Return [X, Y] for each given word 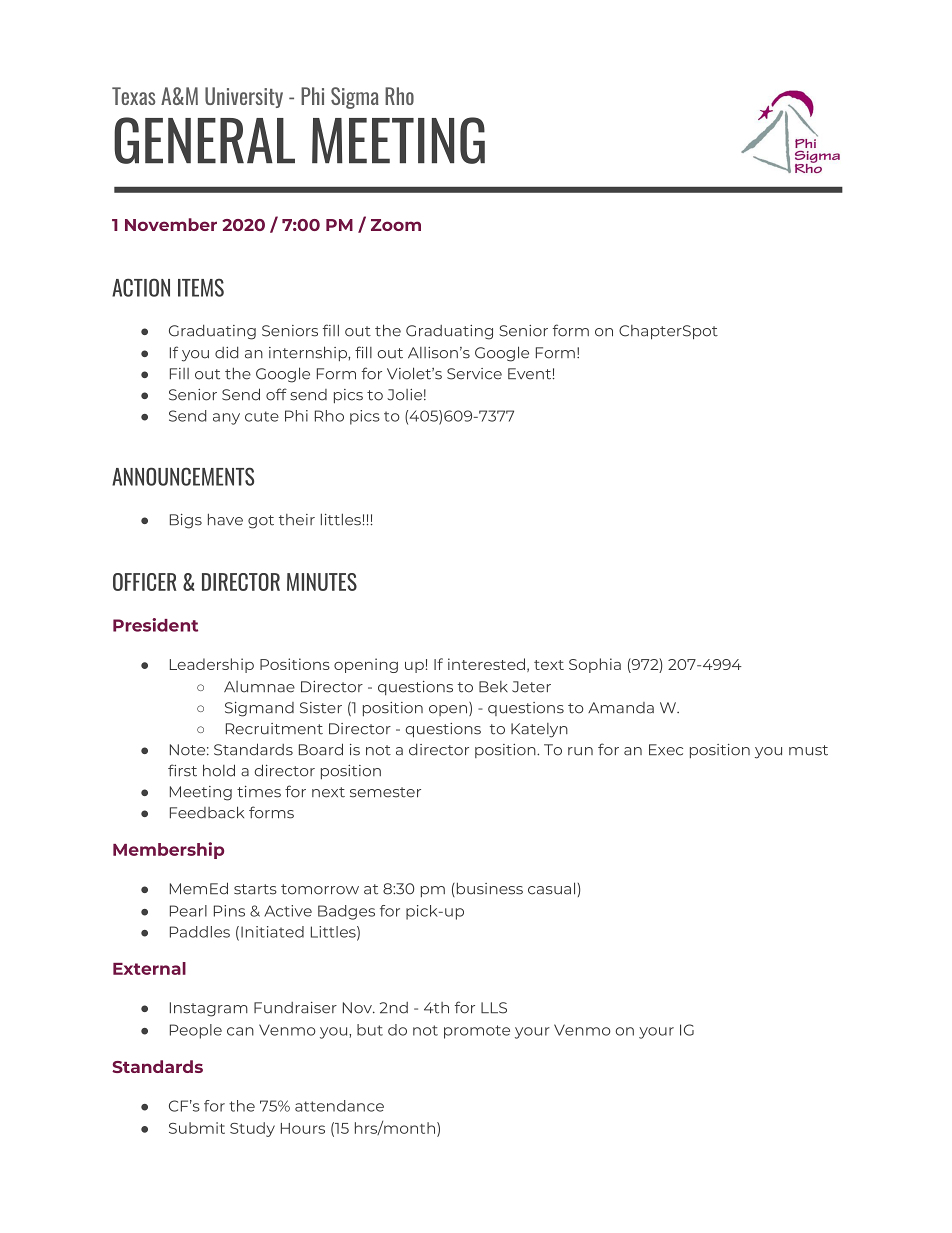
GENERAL [204, 140]
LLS [494, 1008]
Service [474, 374]
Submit [197, 1128]
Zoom [396, 225]
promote [477, 1032]
